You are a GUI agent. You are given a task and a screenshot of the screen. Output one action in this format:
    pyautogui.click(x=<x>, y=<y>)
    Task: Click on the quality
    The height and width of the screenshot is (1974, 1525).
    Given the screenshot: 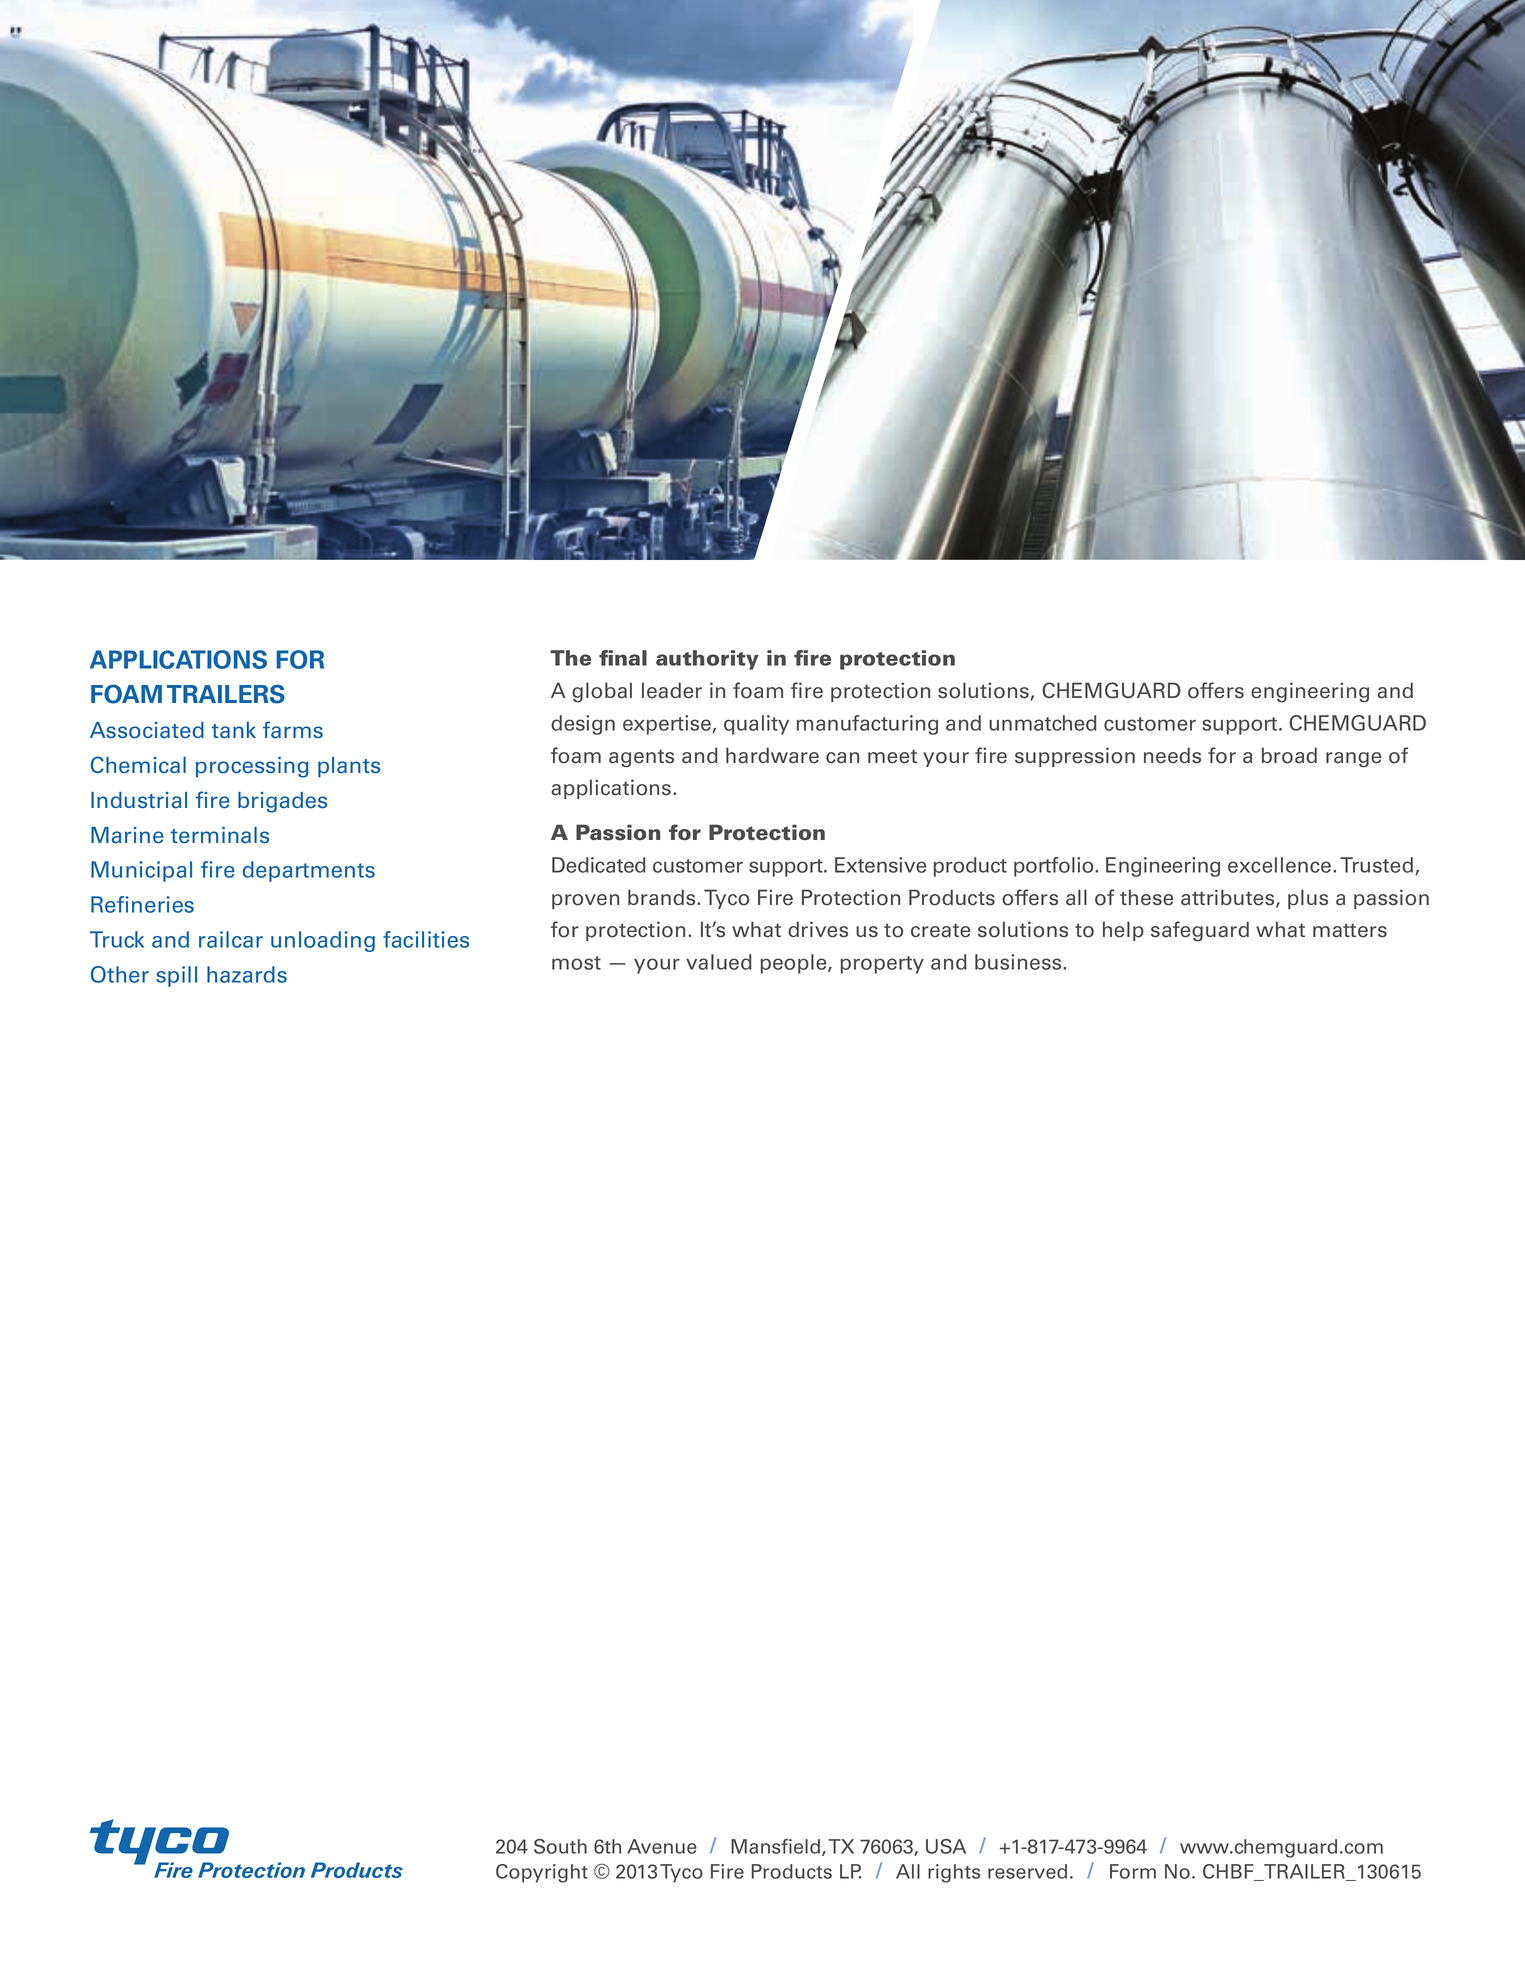 What is the action you would take?
    pyautogui.click(x=756, y=725)
